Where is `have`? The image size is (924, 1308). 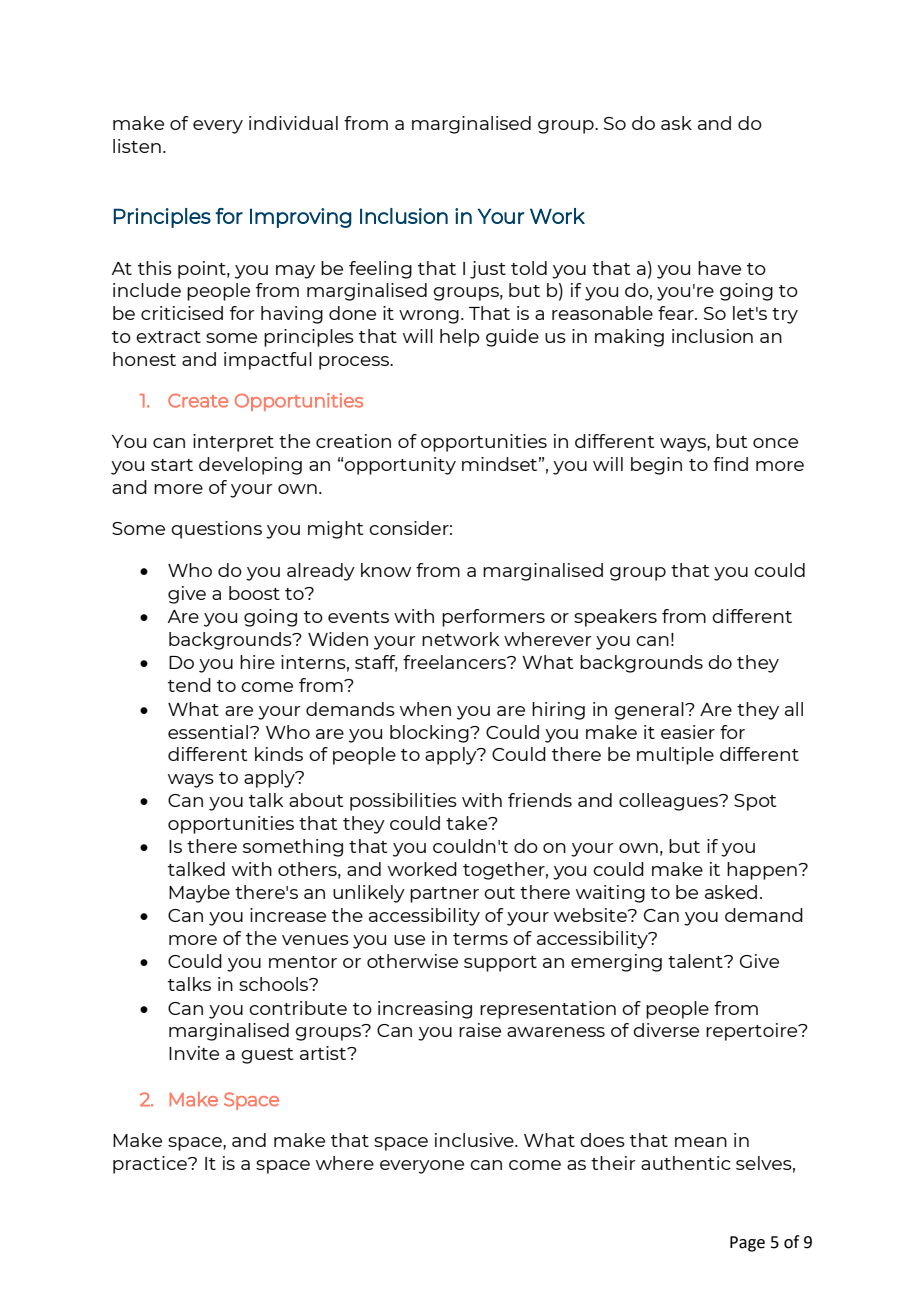 have is located at coordinates (719, 268).
